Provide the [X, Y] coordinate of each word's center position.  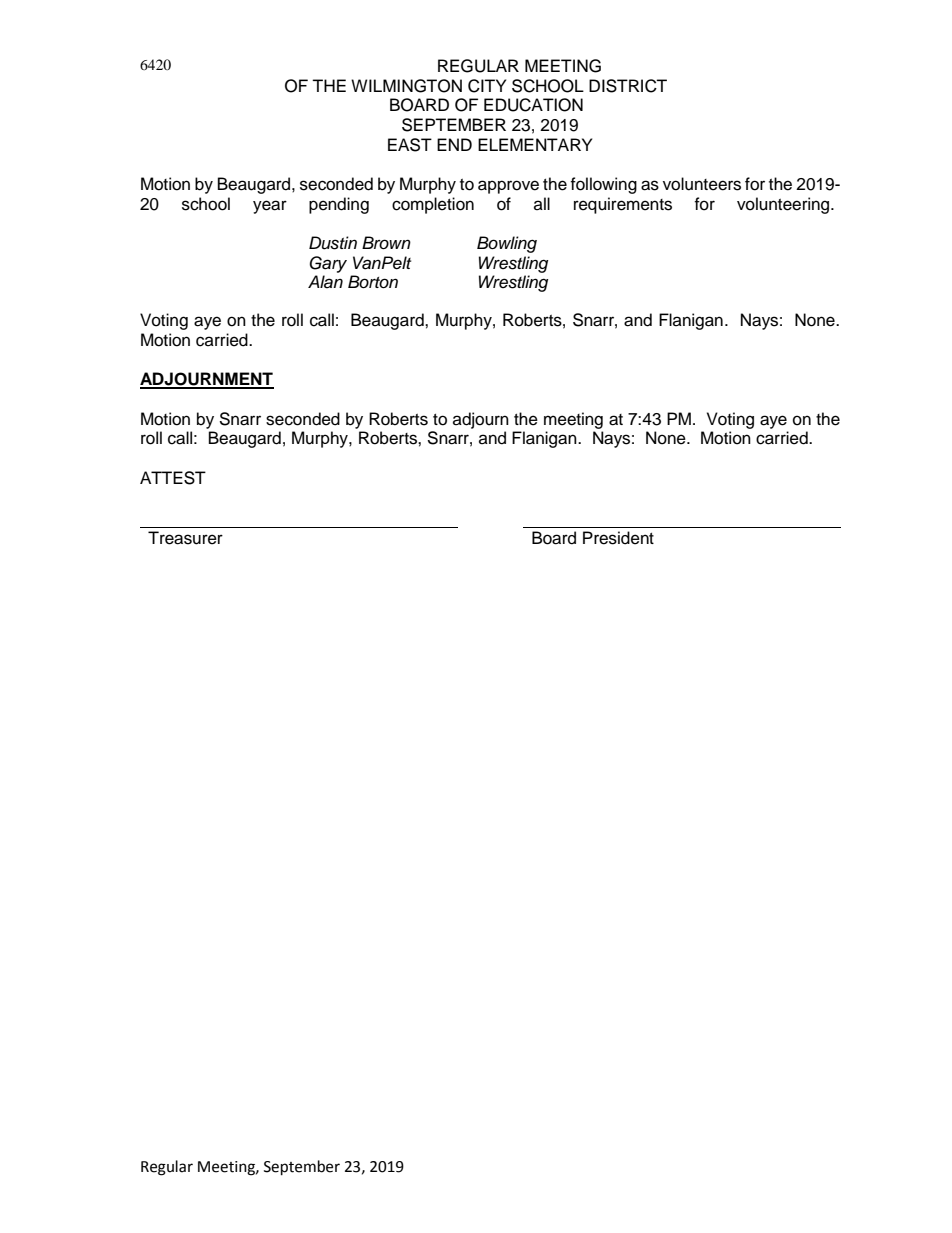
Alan [325, 282]
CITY [487, 86]
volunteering [784, 205]
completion [433, 205]
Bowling [507, 244]
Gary [328, 264]
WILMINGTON [406, 86]
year [270, 207]
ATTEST [173, 478]
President [618, 538]
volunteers [702, 184]
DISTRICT [628, 86]
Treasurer [185, 538]
